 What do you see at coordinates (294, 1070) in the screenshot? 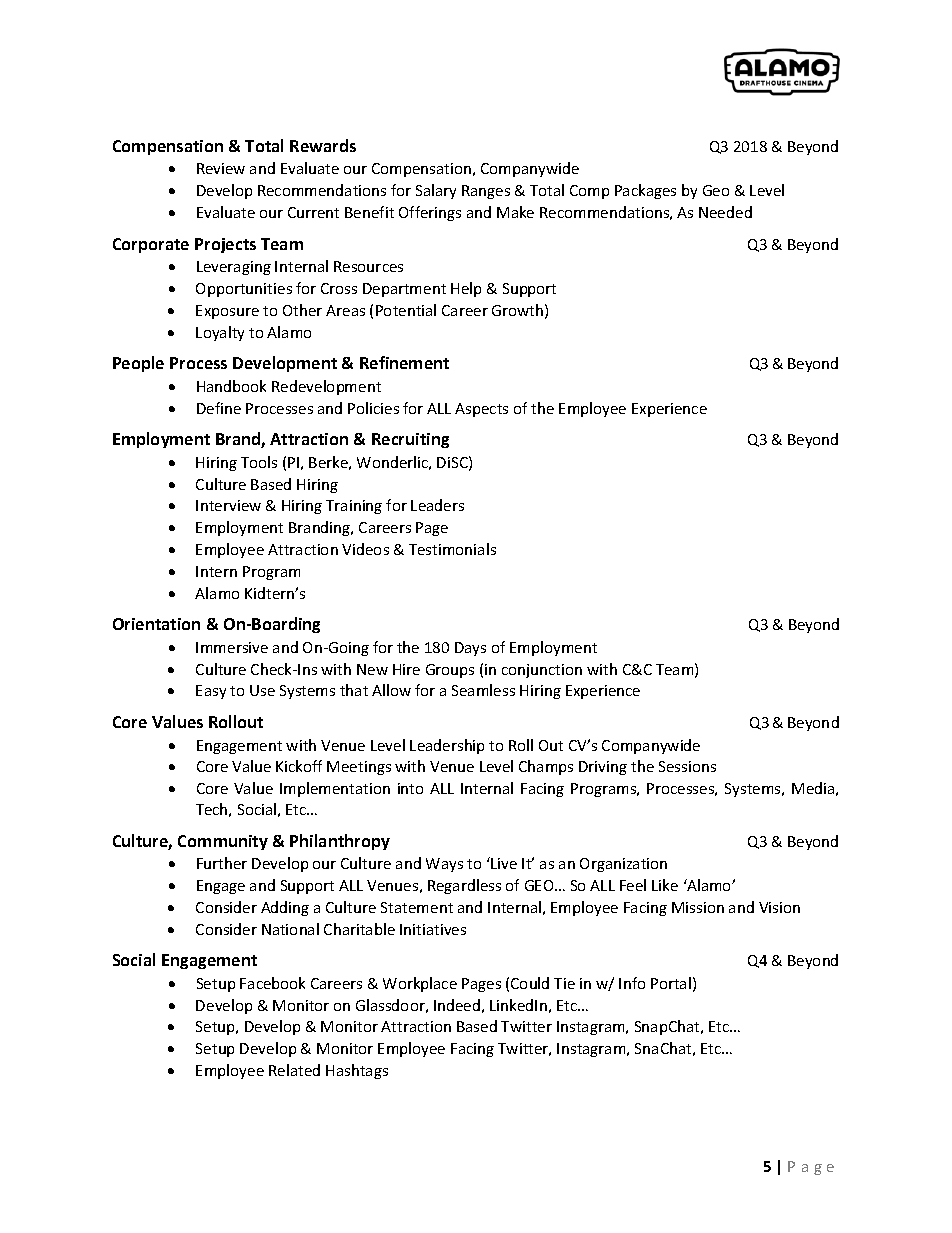
I see `Related` at bounding box center [294, 1070].
